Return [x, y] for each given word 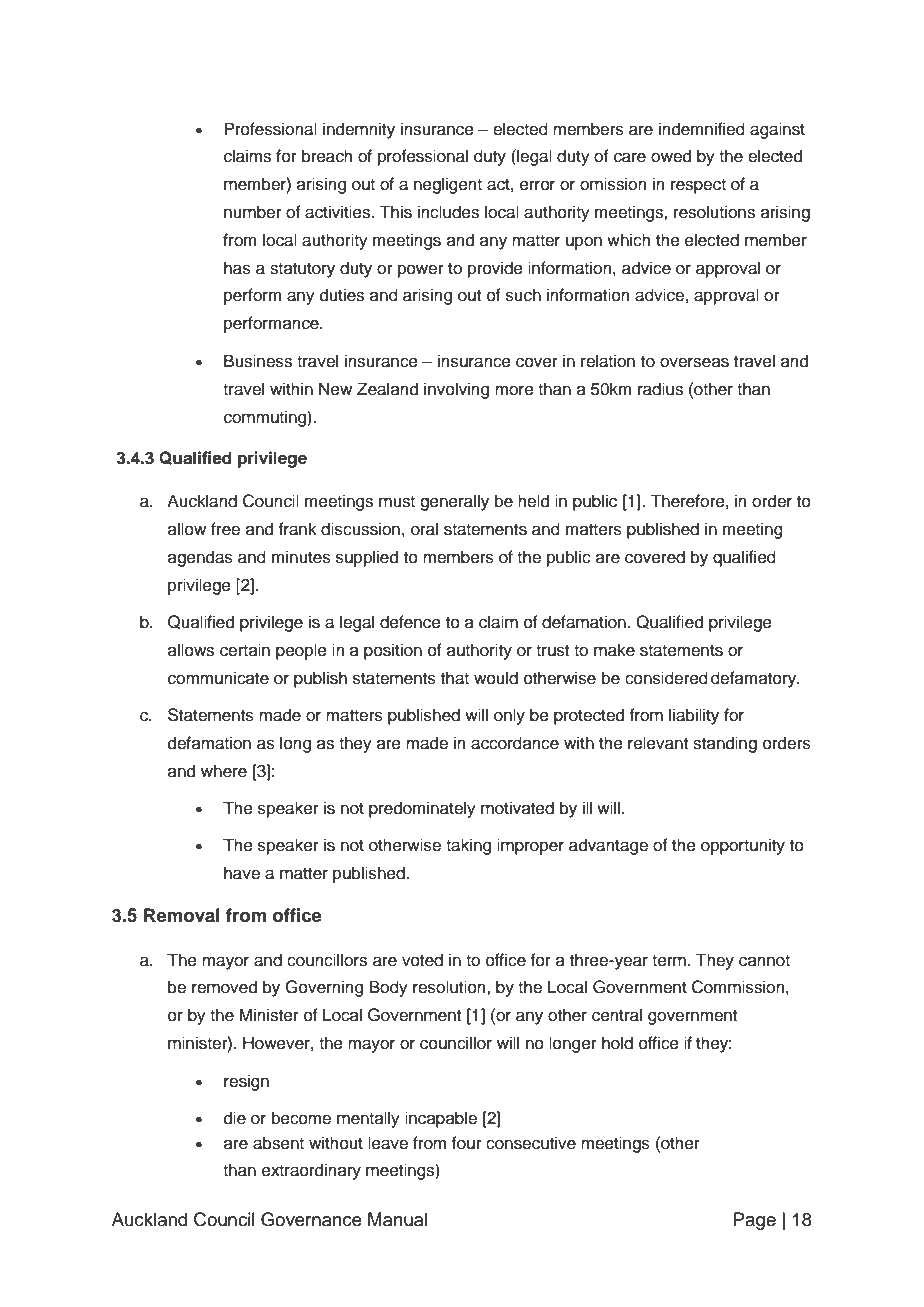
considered [666, 678]
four [467, 1143]
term [669, 961]
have [242, 873]
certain [245, 650]
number [253, 212]
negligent [448, 185]
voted [422, 960]
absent [278, 1143]
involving [456, 390]
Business [258, 361]
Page [755, 1221]
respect [698, 186]
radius [660, 389]
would [496, 678]
